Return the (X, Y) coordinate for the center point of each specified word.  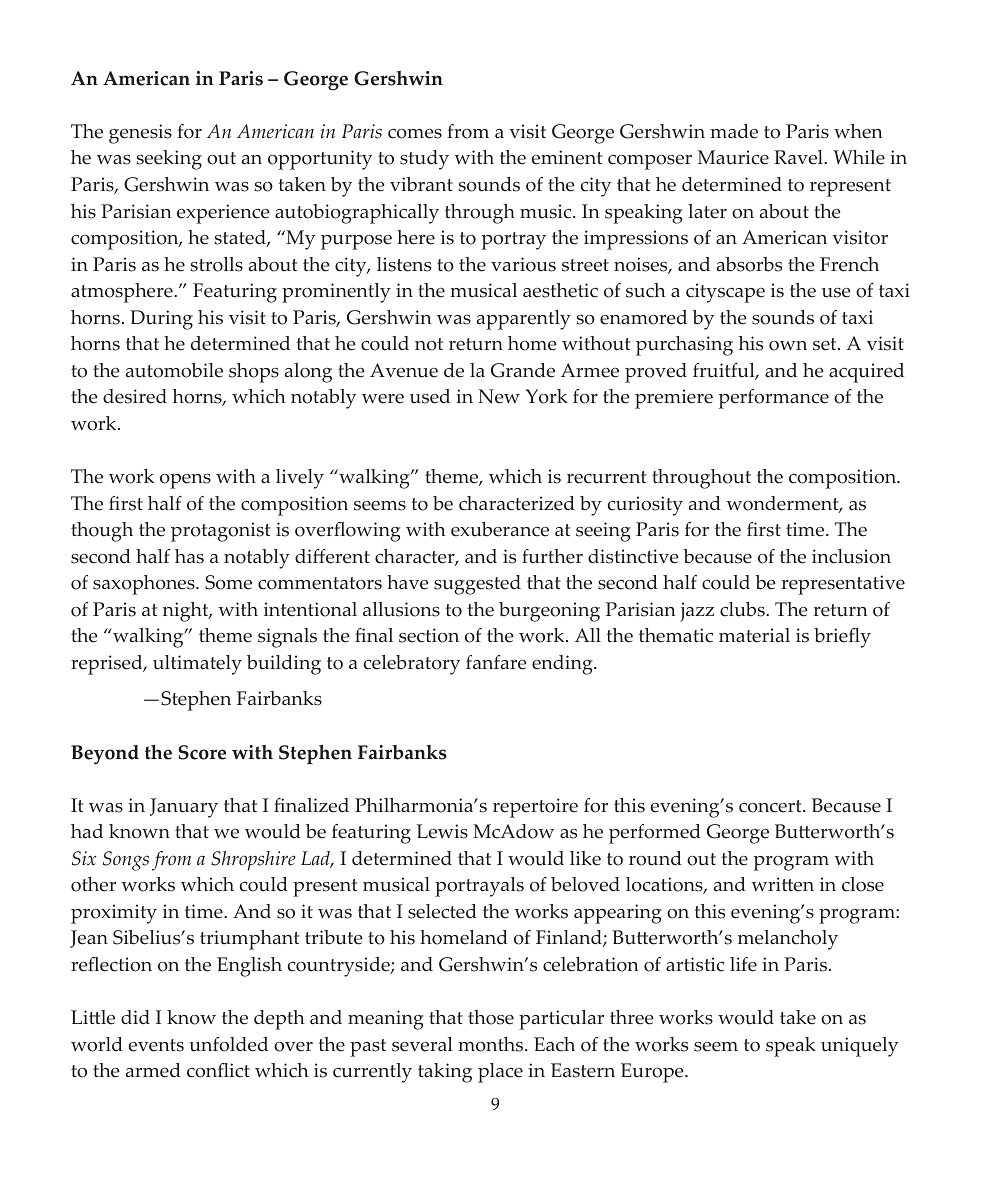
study (424, 160)
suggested (477, 585)
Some (228, 582)
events (156, 1045)
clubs (743, 609)
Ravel (799, 157)
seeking (169, 160)
